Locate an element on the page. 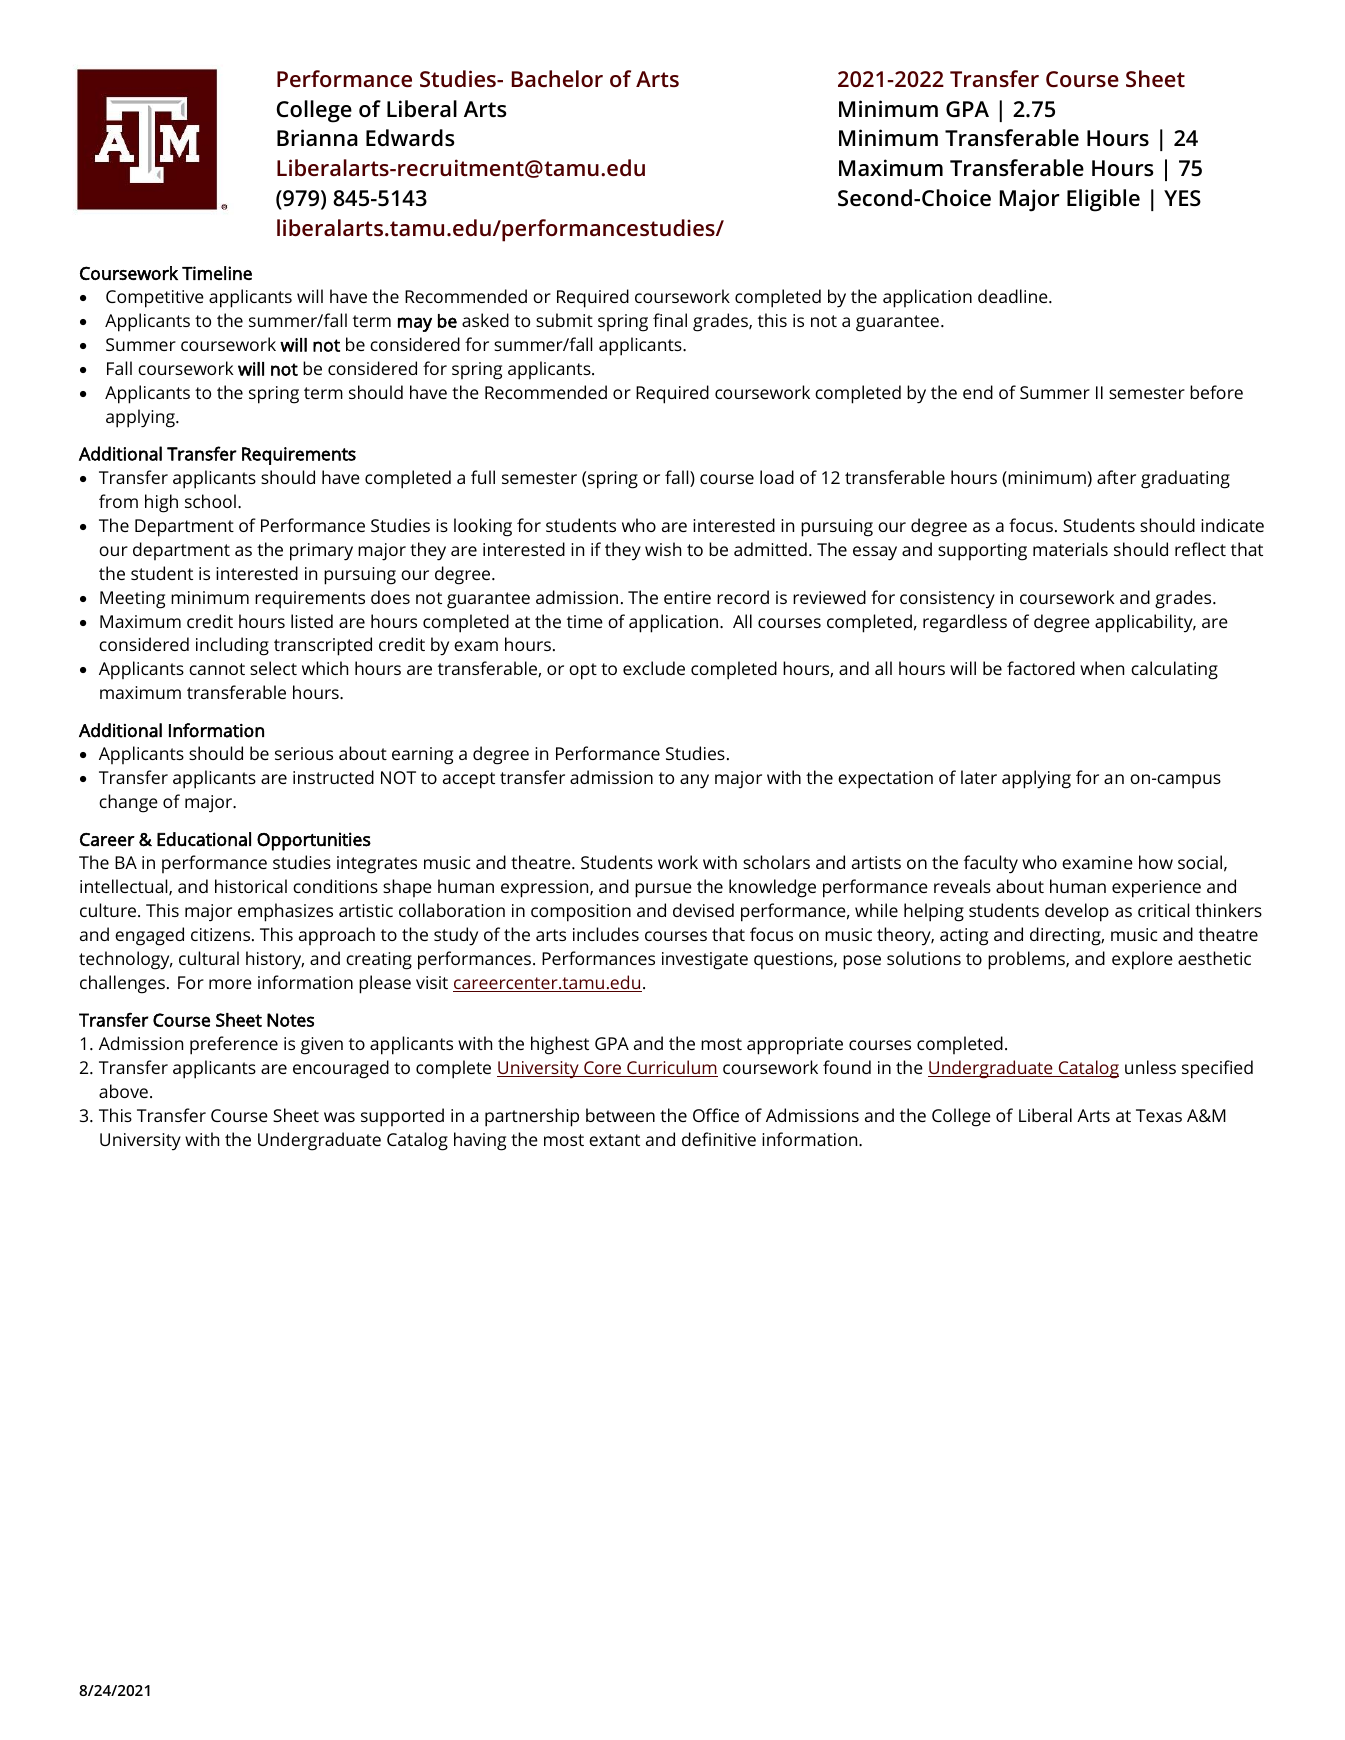 This page has width=1345, height=1740. Eligible is located at coordinates (1103, 200).
